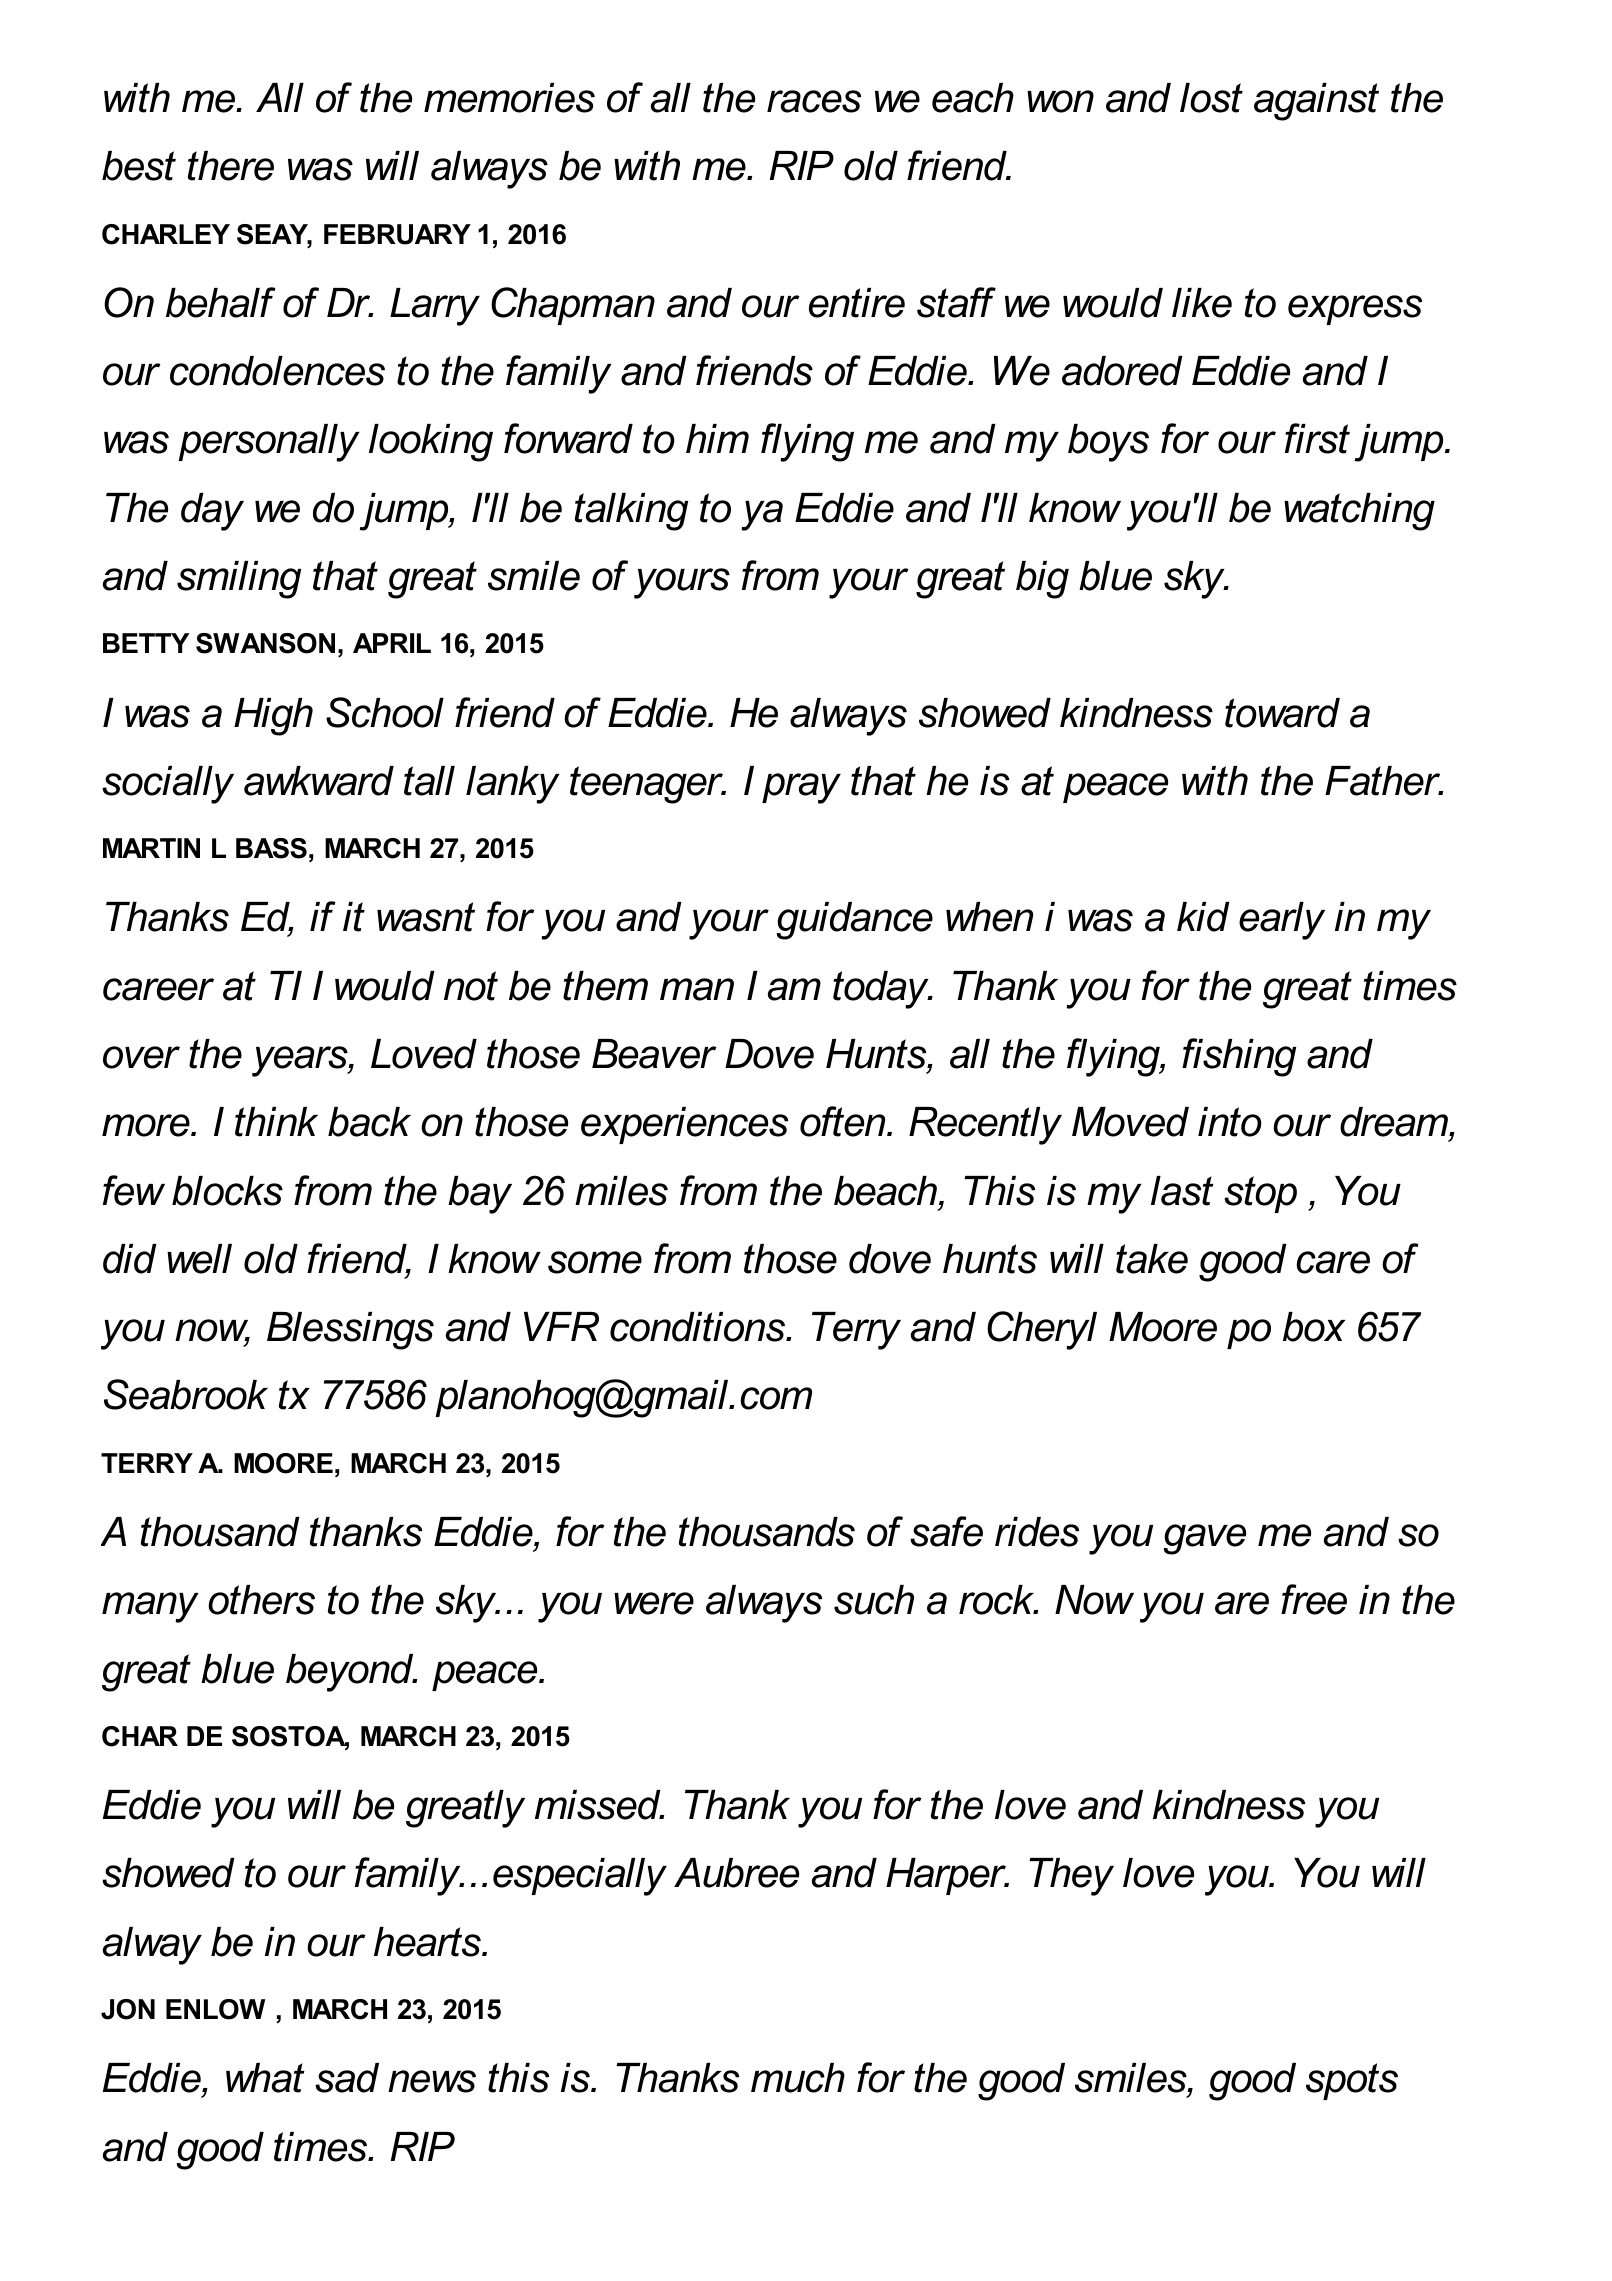 The height and width of the document is (2281, 1612). I want to click on there, so click(231, 166).
